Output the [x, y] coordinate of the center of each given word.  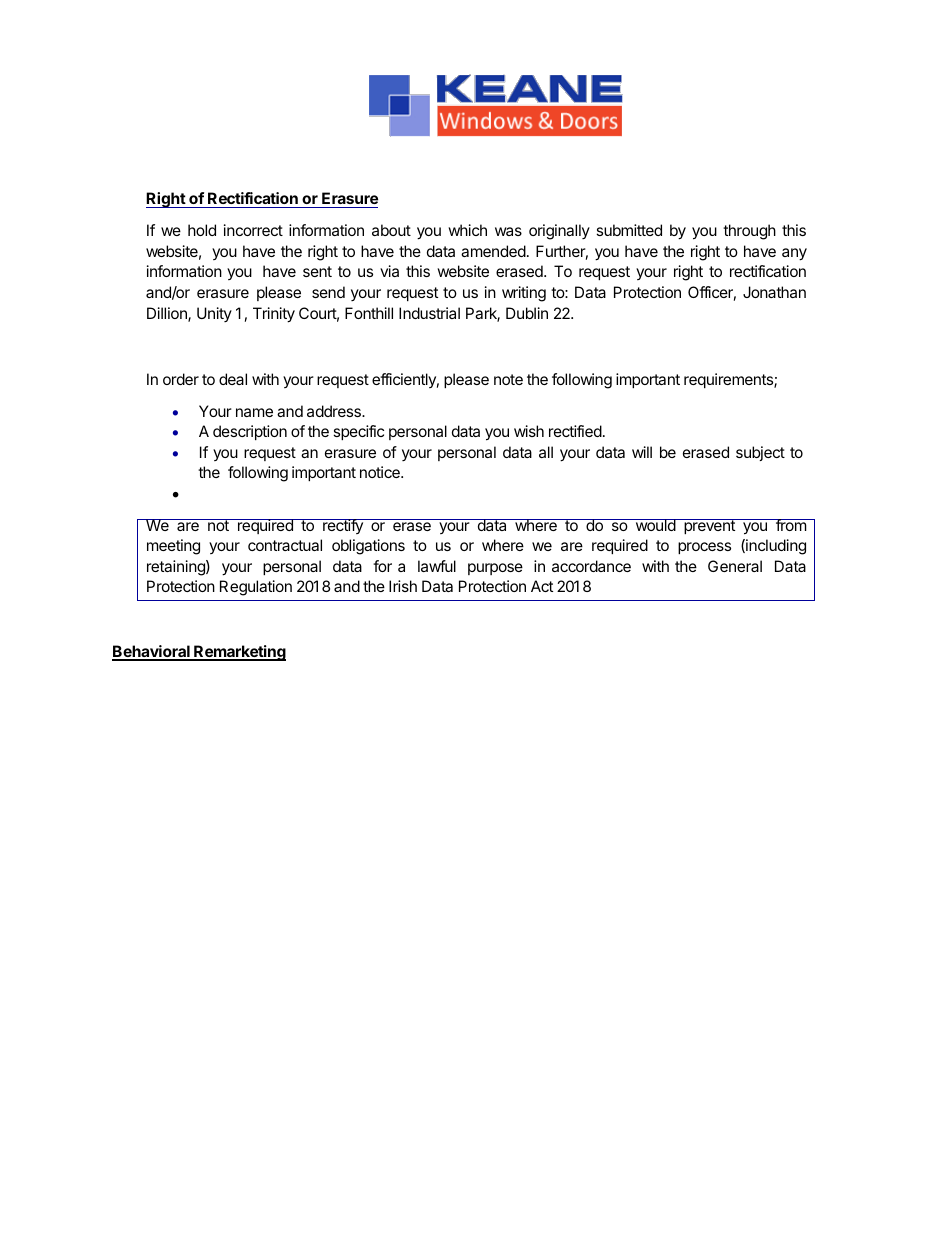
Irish [403, 586]
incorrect [253, 230]
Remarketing [239, 653]
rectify [343, 526]
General [735, 566]
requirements [729, 380]
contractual [285, 545]
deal [233, 379]
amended [493, 251]
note [508, 379]
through [749, 232]
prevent [709, 526]
